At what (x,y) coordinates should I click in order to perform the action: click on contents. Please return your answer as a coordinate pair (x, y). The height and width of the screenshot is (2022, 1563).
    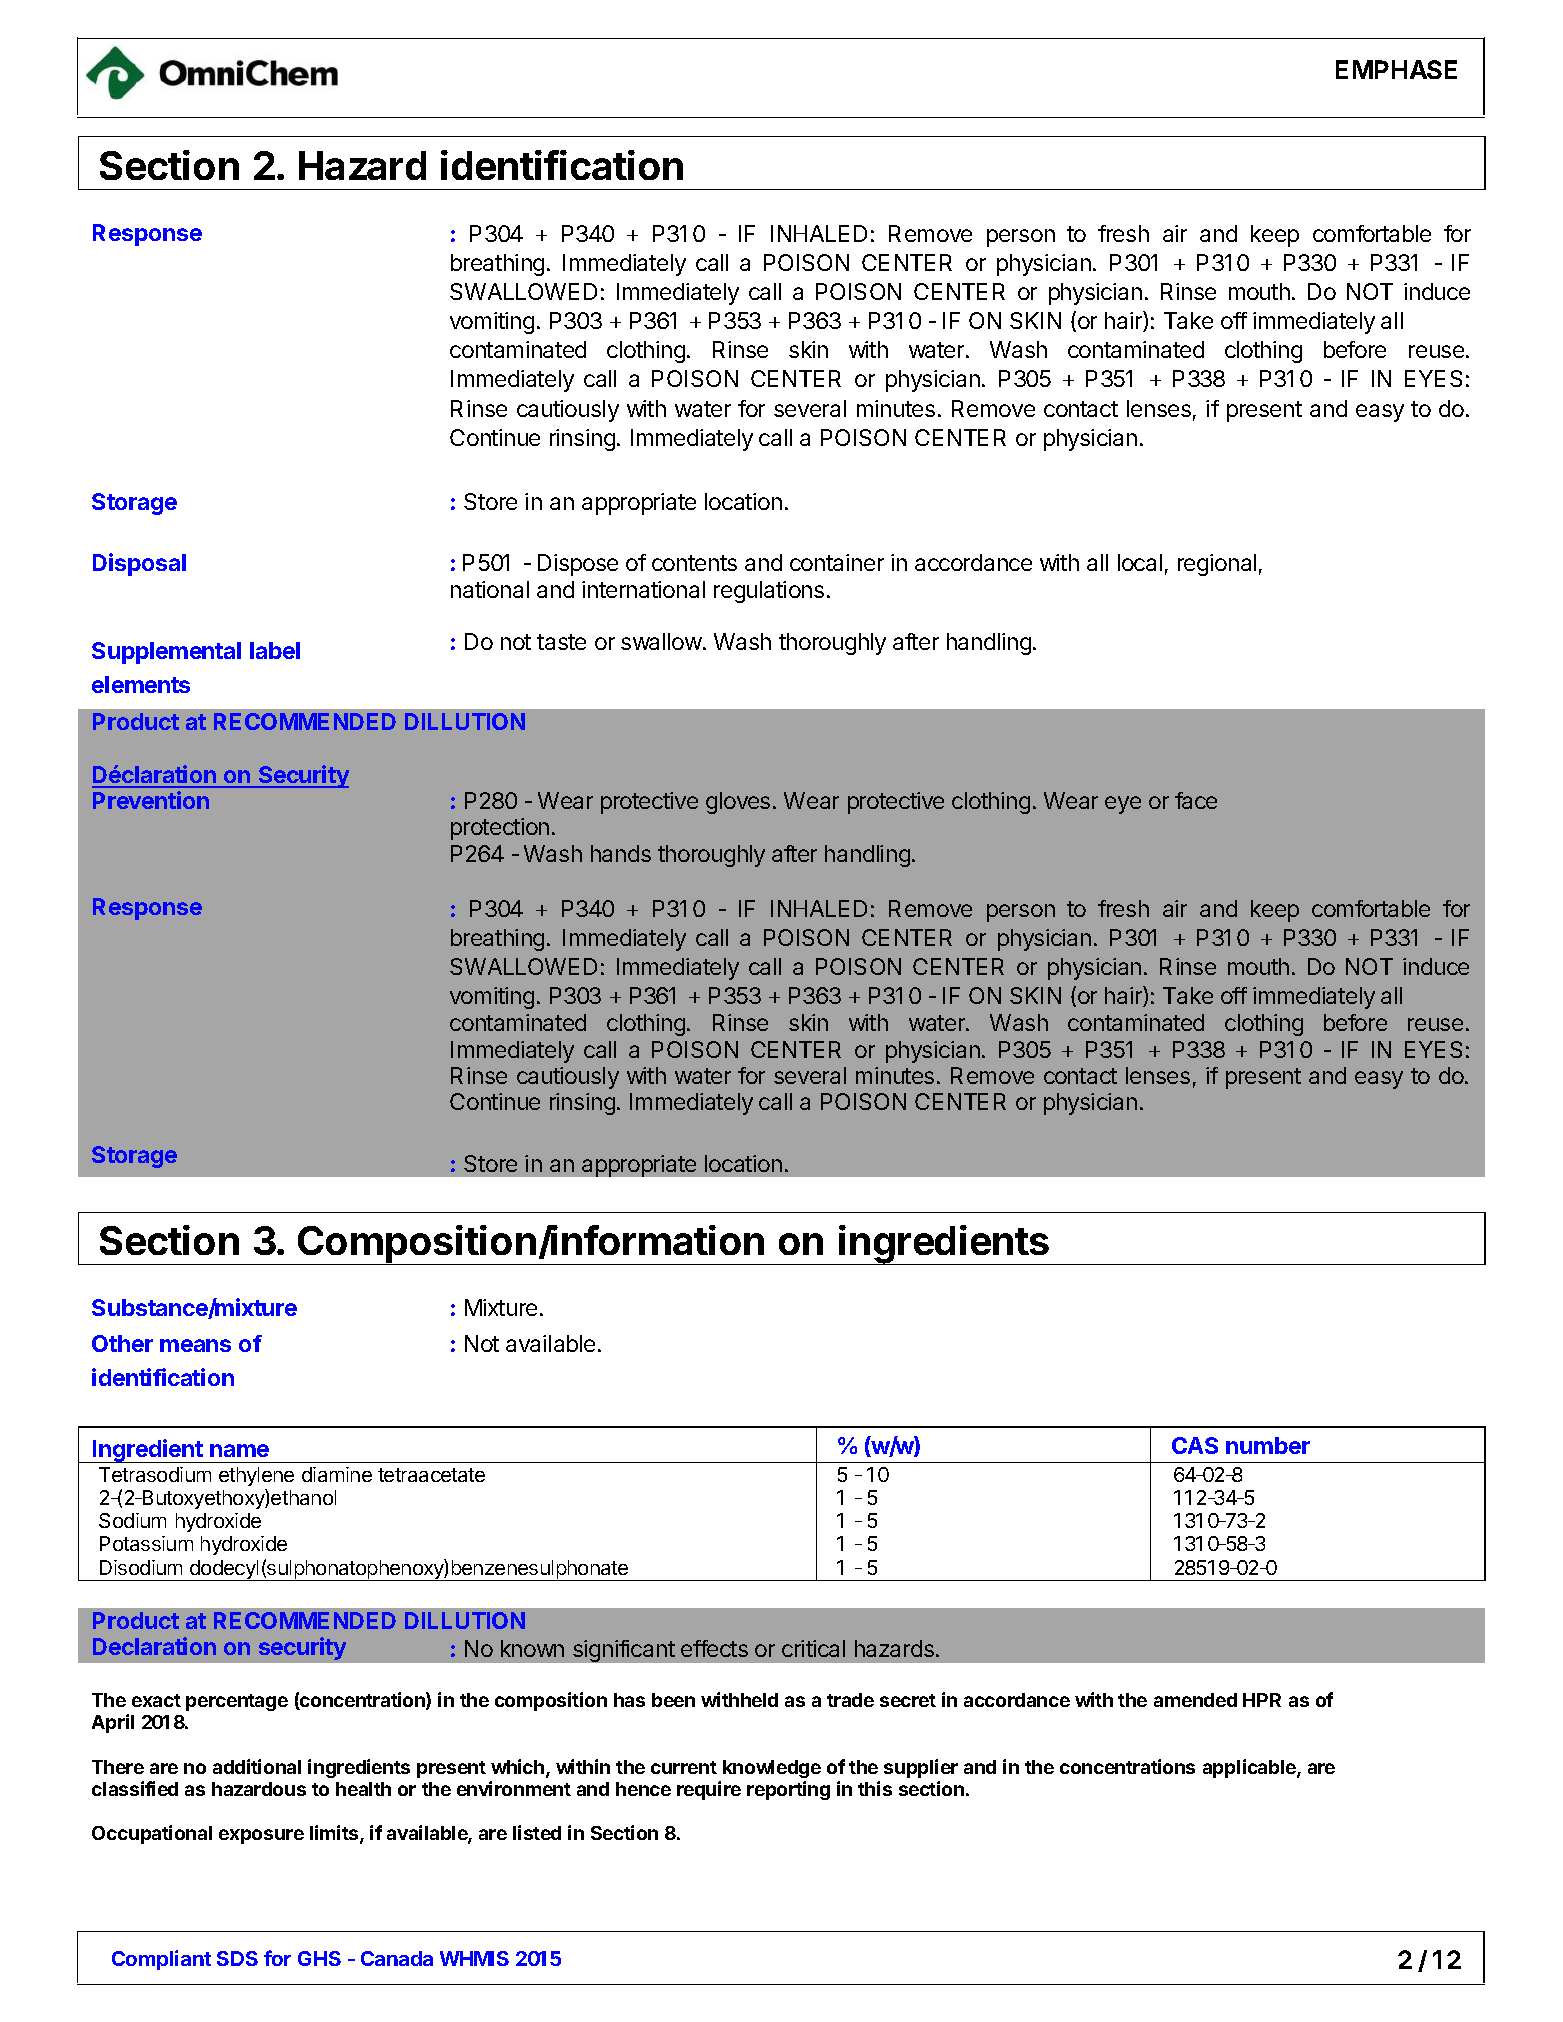
    Looking at the image, I should click on (694, 563).
